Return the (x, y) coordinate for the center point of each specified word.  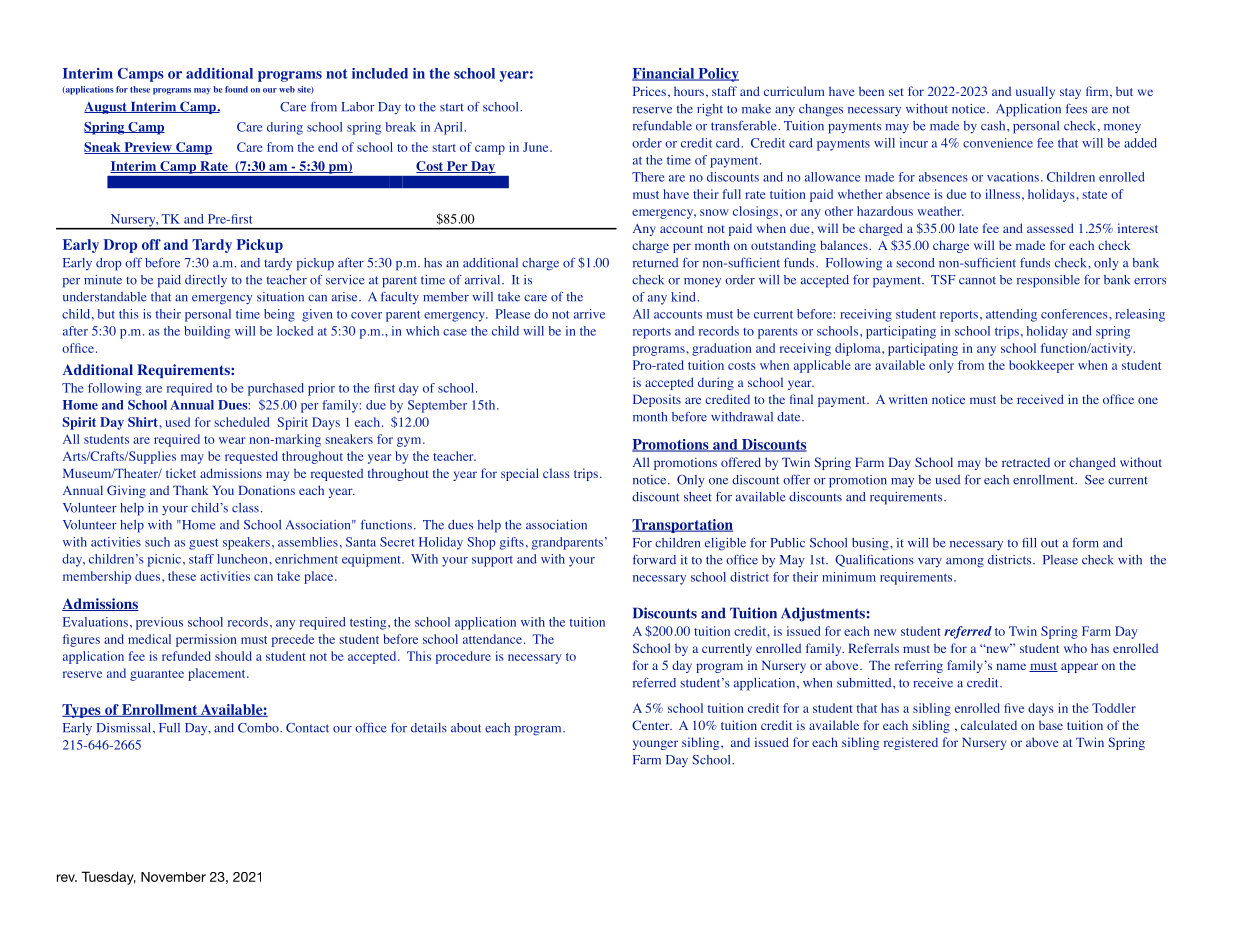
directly (206, 281)
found (236, 89)
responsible (1048, 281)
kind (684, 297)
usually (1035, 92)
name (1011, 666)
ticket (181, 473)
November (173, 877)
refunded (186, 656)
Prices (649, 91)
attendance (492, 639)
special (520, 474)
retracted (1026, 462)
